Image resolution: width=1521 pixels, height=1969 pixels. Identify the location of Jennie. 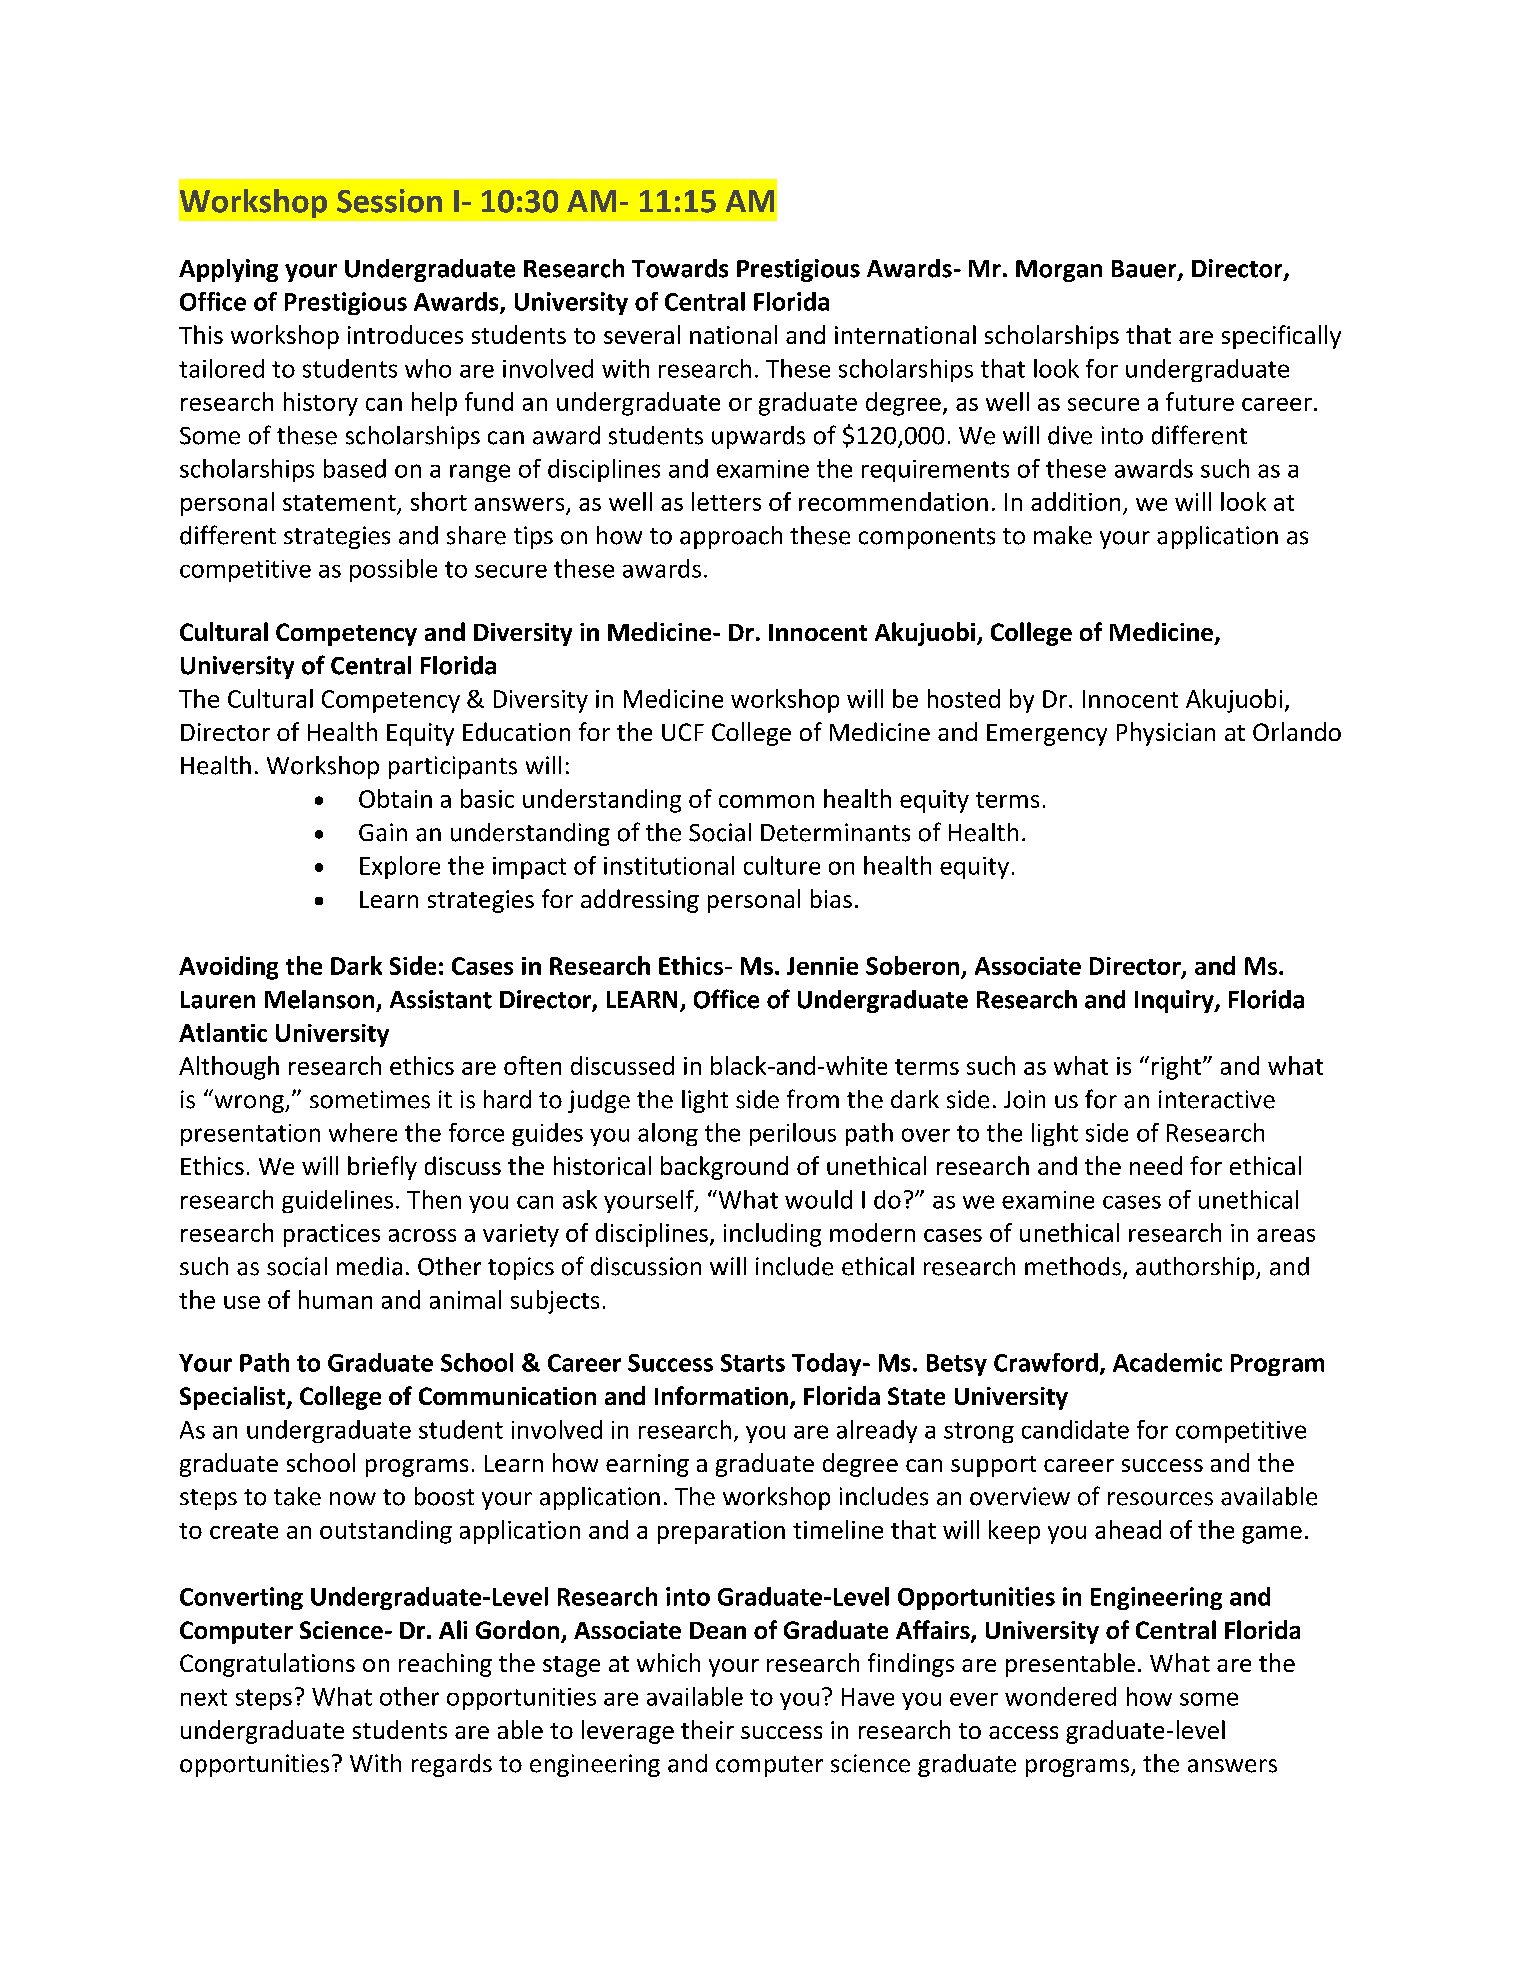
(822, 966).
